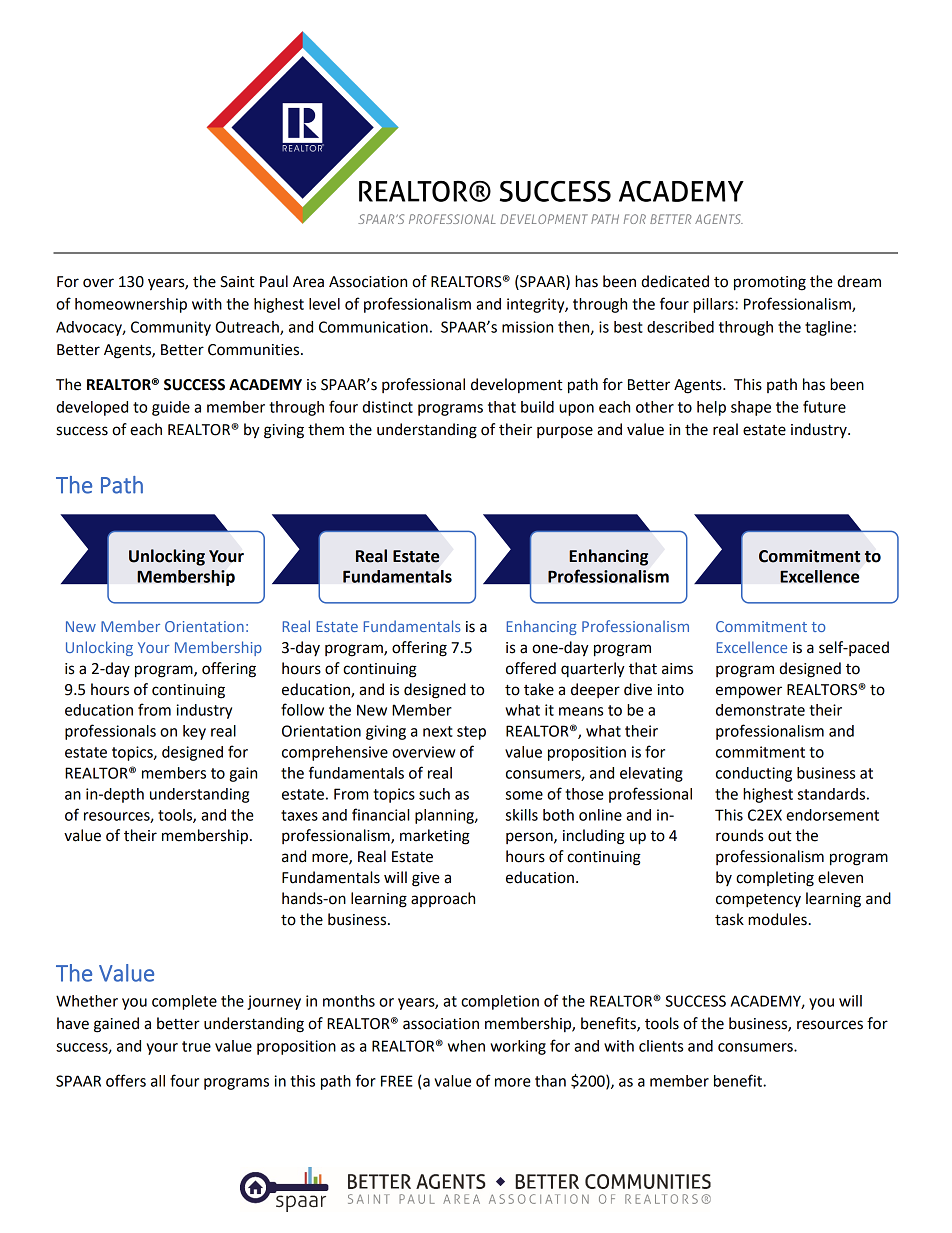  What do you see at coordinates (171, 408) in the image?
I see `guide` at bounding box center [171, 408].
